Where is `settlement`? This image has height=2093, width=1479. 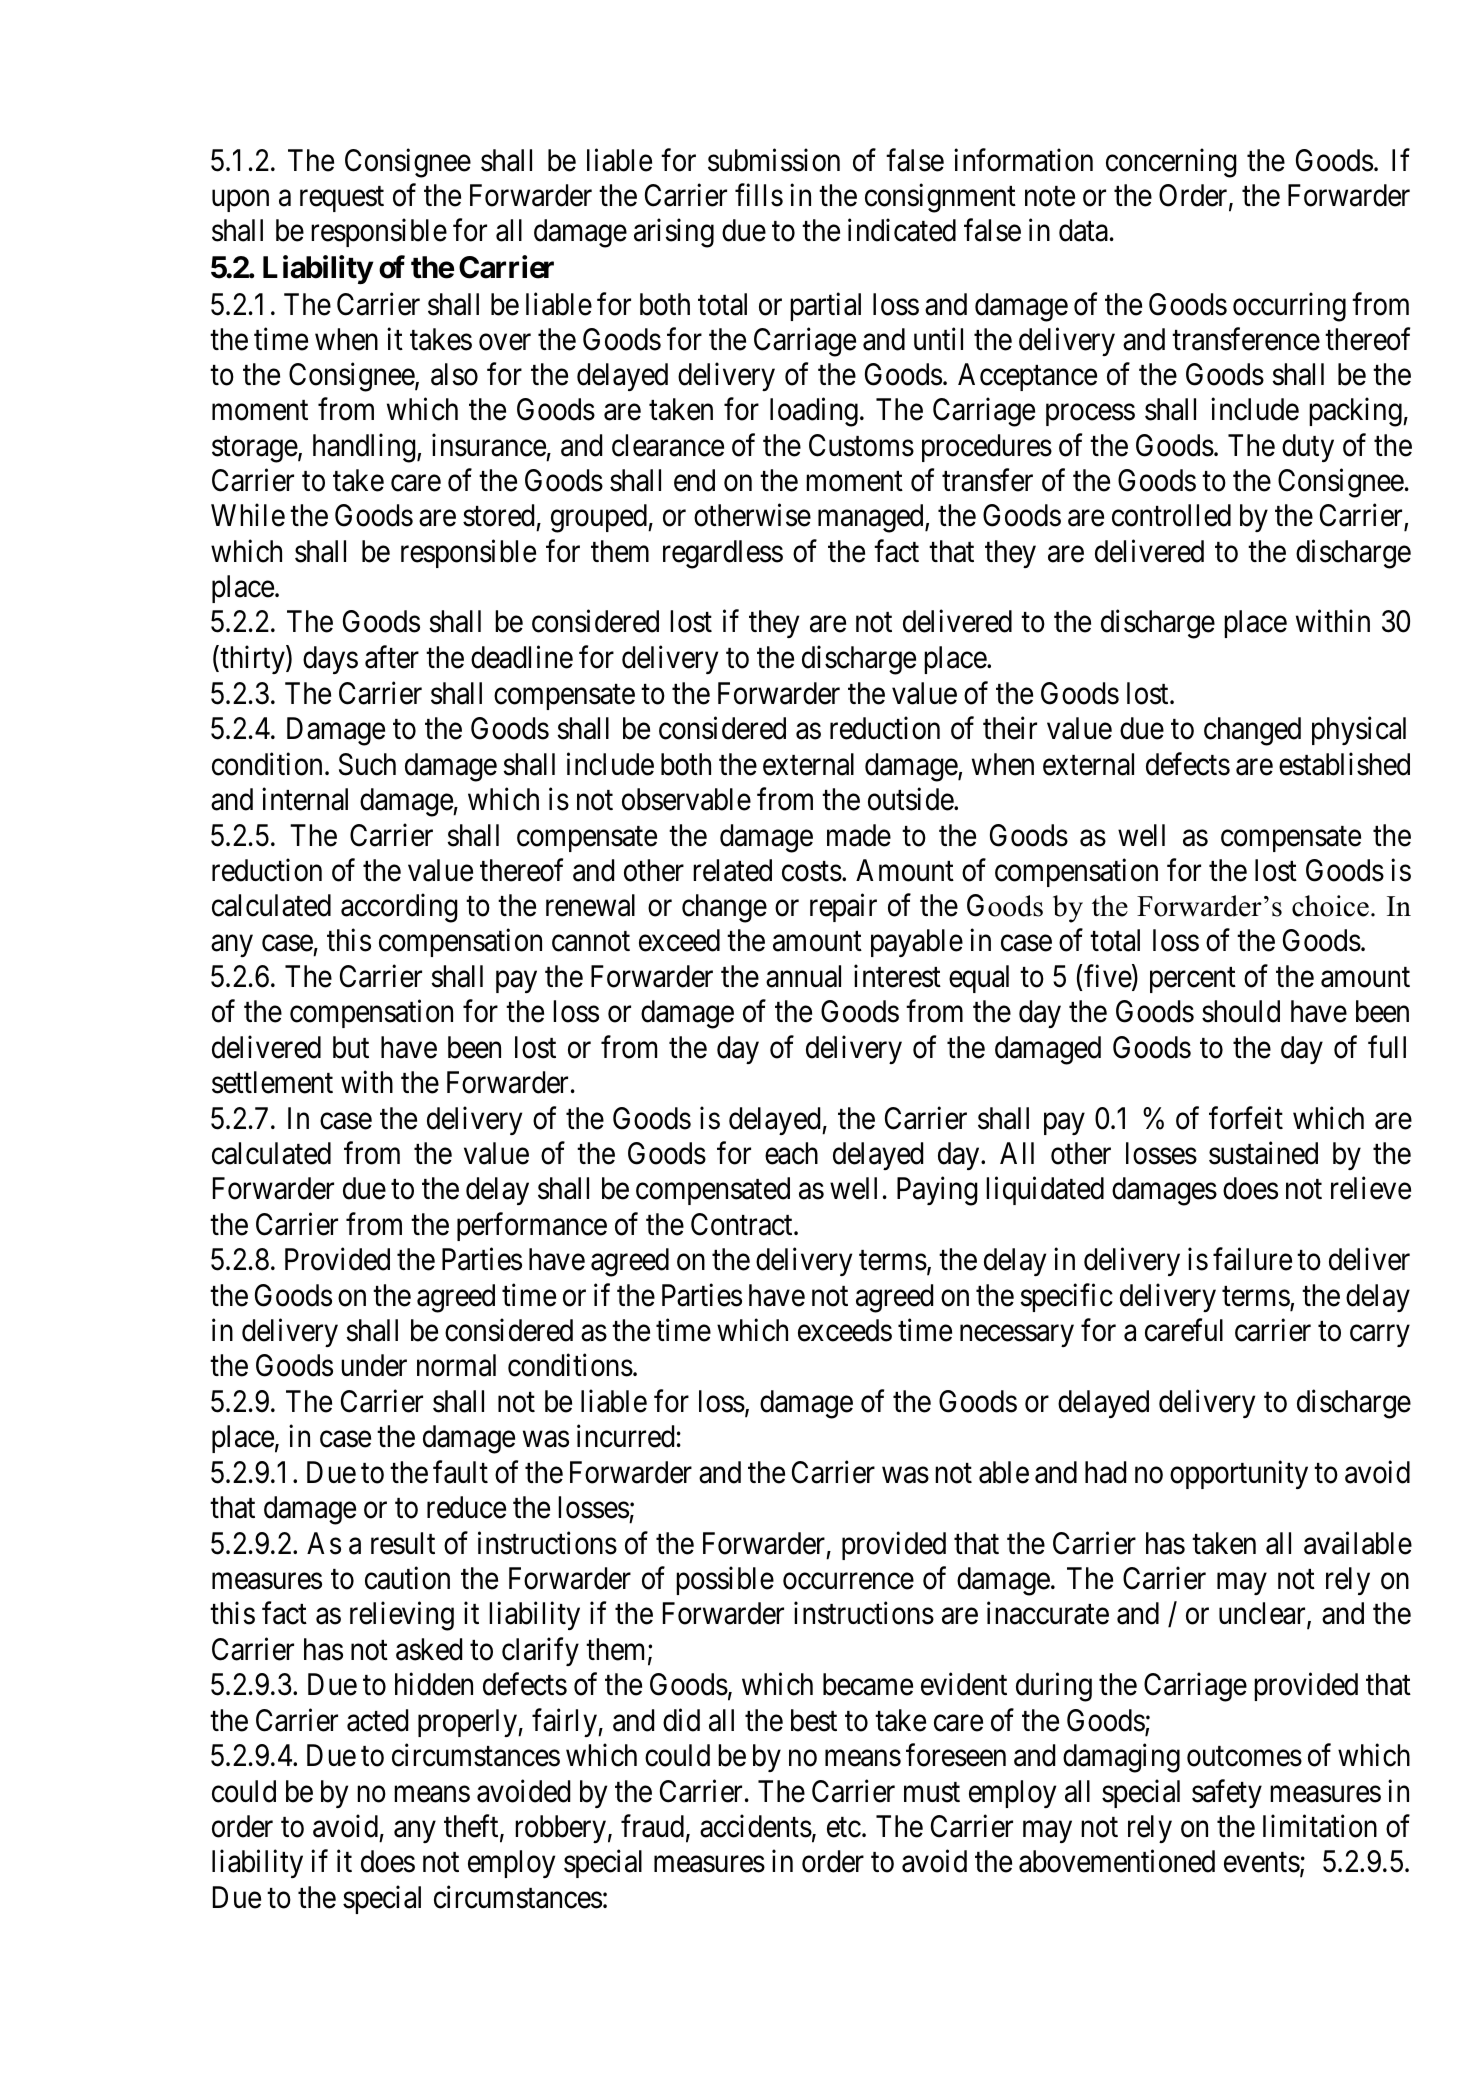 settlement is located at coordinates (272, 1082).
